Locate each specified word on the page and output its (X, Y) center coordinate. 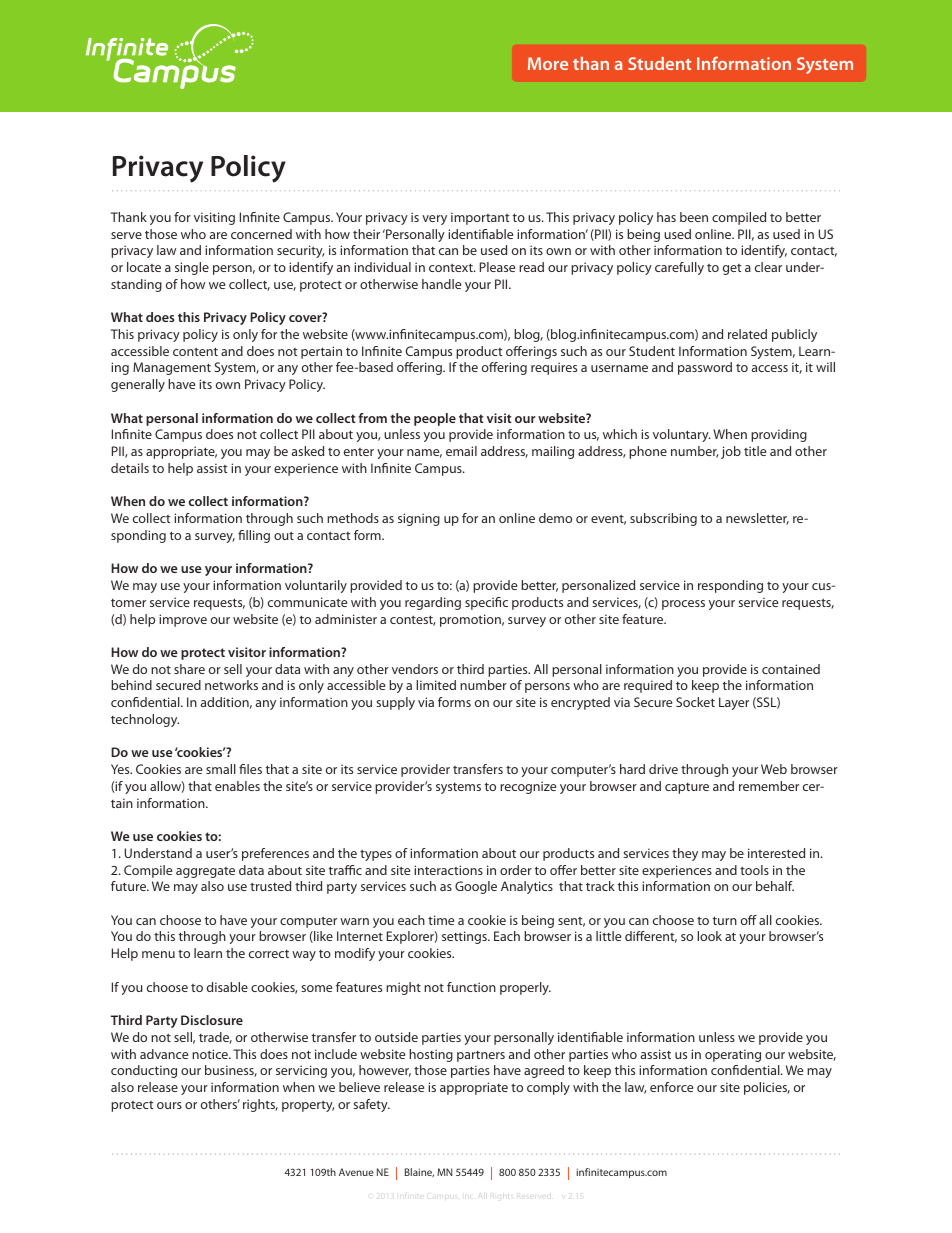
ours (169, 1105)
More (548, 63)
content (195, 351)
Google (476, 887)
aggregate (205, 872)
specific (486, 603)
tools (754, 870)
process (683, 605)
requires (554, 368)
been (694, 217)
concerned (261, 234)
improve (183, 620)
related (747, 334)
